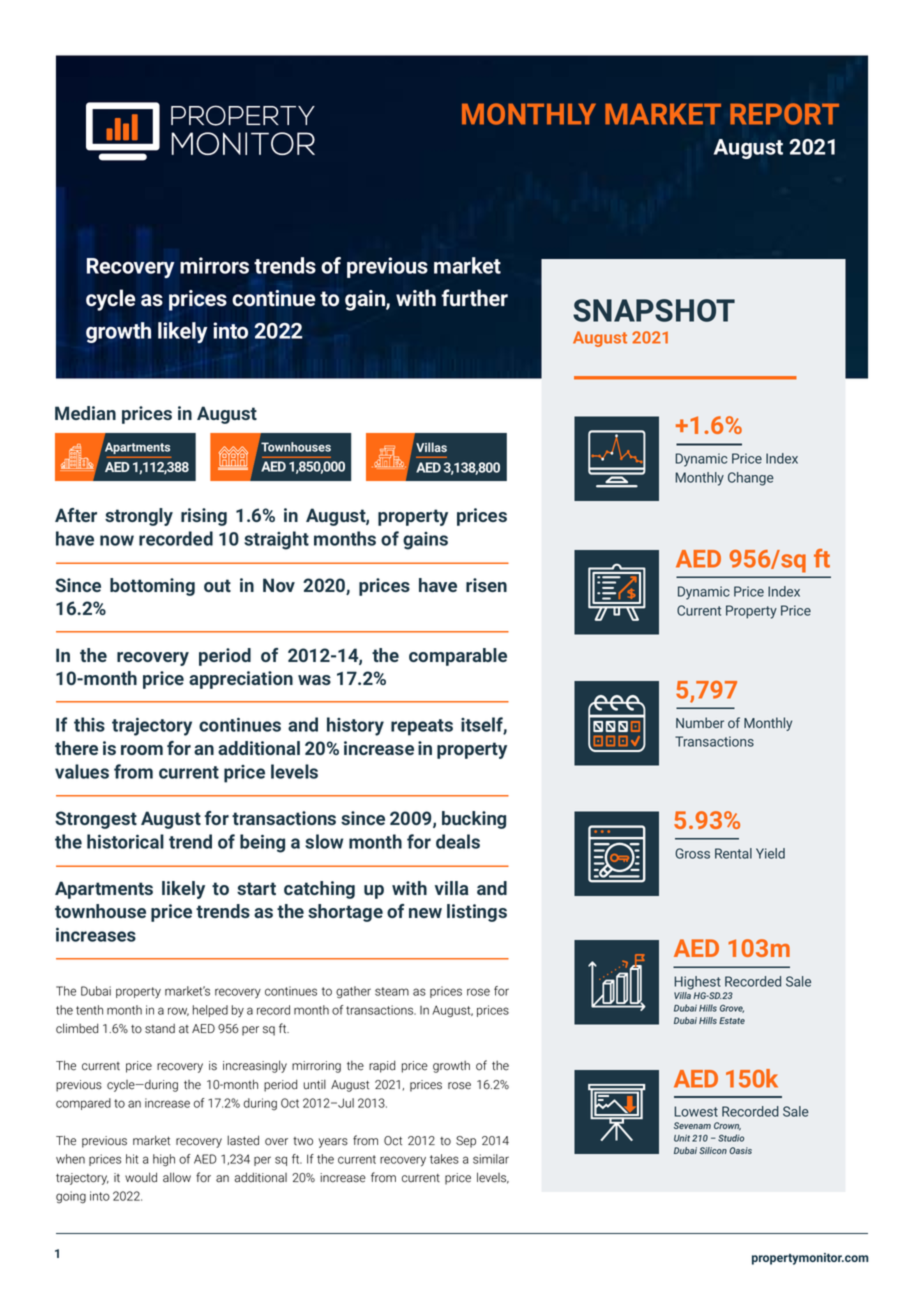 The width and height of the screenshot is (924, 1308). What do you see at coordinates (751, 479) in the screenshot?
I see `Change` at bounding box center [751, 479].
